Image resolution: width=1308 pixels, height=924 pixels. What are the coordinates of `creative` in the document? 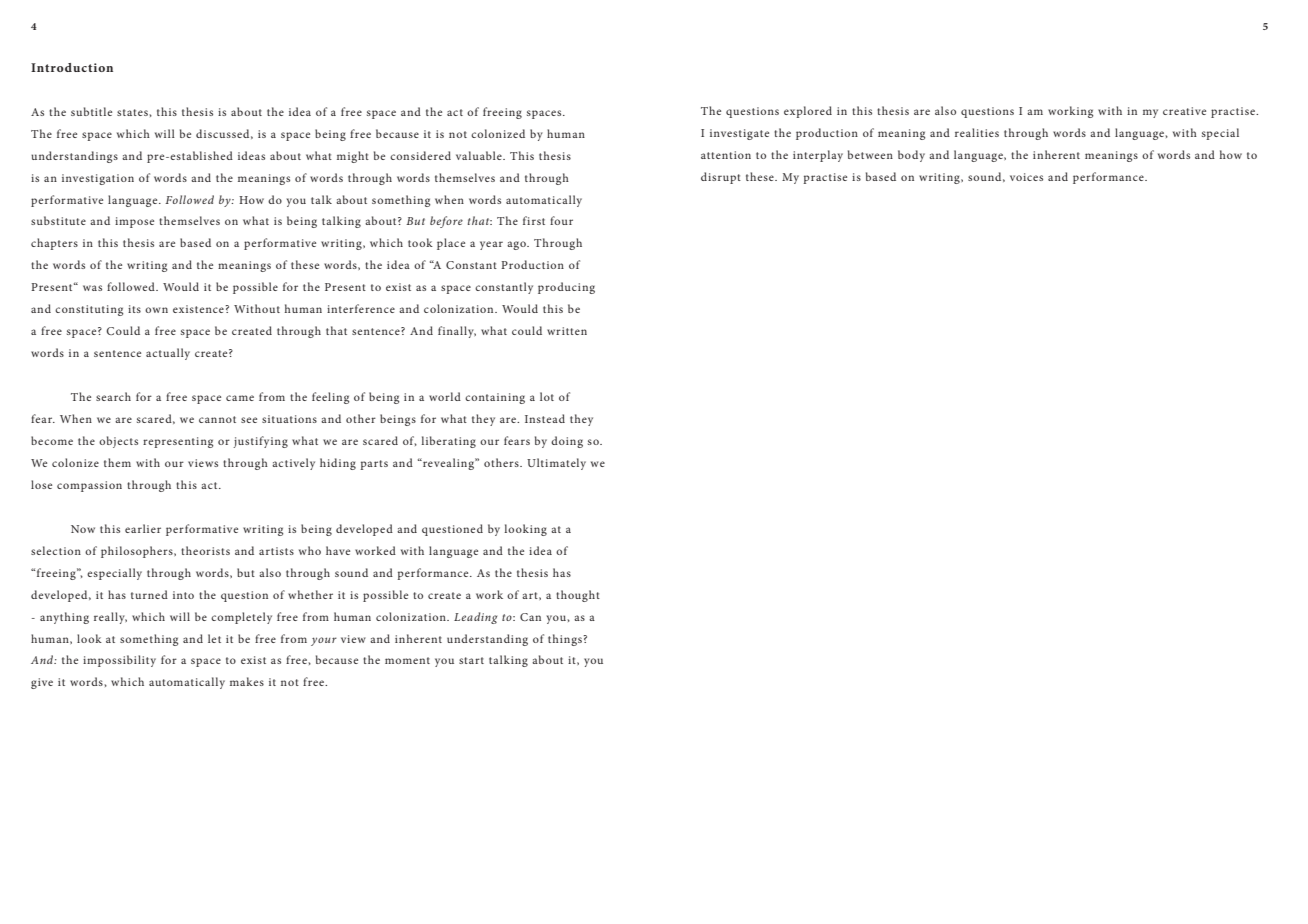 It's located at (1184, 111).
